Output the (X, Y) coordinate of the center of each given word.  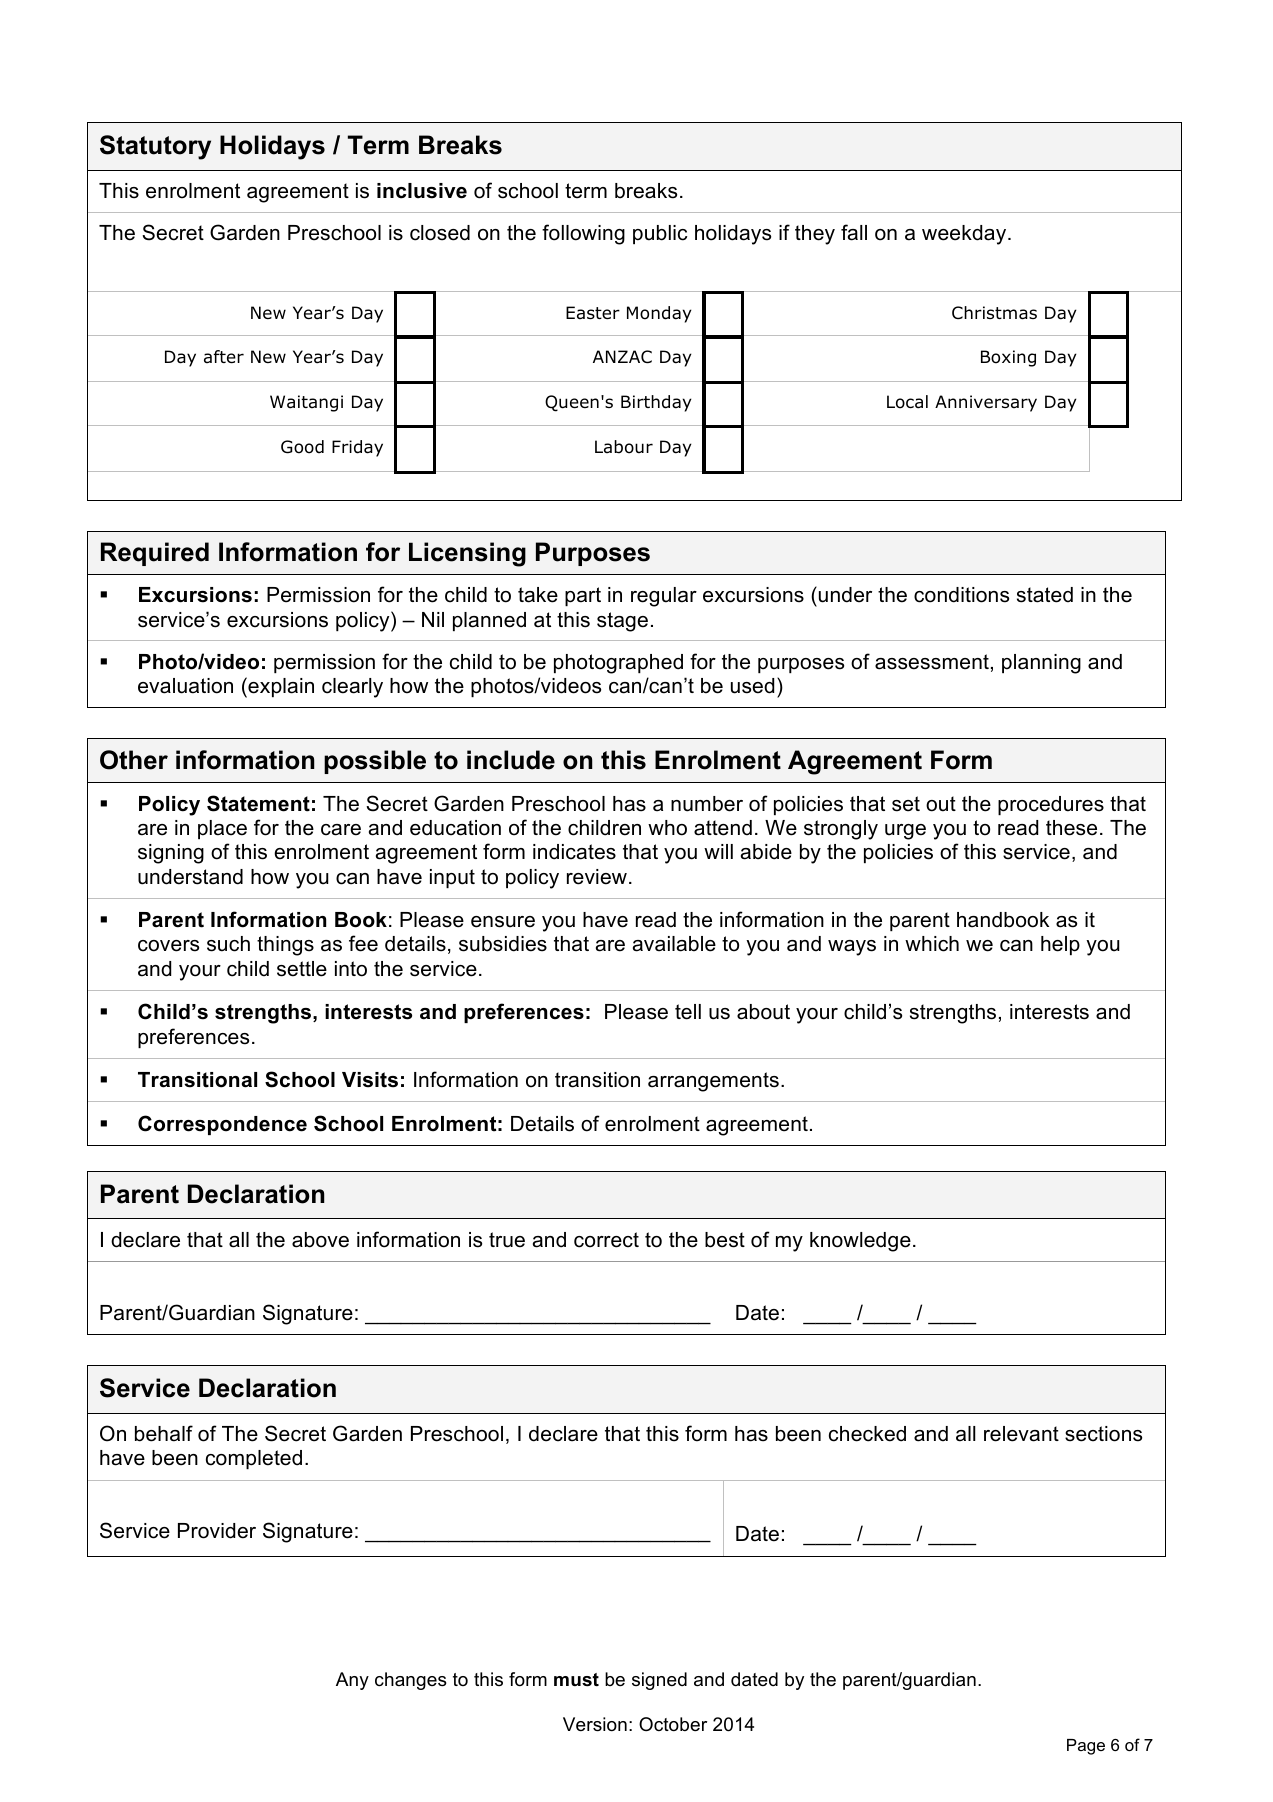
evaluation (185, 686)
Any (352, 1681)
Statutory (155, 147)
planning (1041, 664)
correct (606, 1240)
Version (595, 1724)
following (583, 234)
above (320, 1240)
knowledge (860, 1242)
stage (622, 622)
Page (1086, 1747)
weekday (965, 235)
